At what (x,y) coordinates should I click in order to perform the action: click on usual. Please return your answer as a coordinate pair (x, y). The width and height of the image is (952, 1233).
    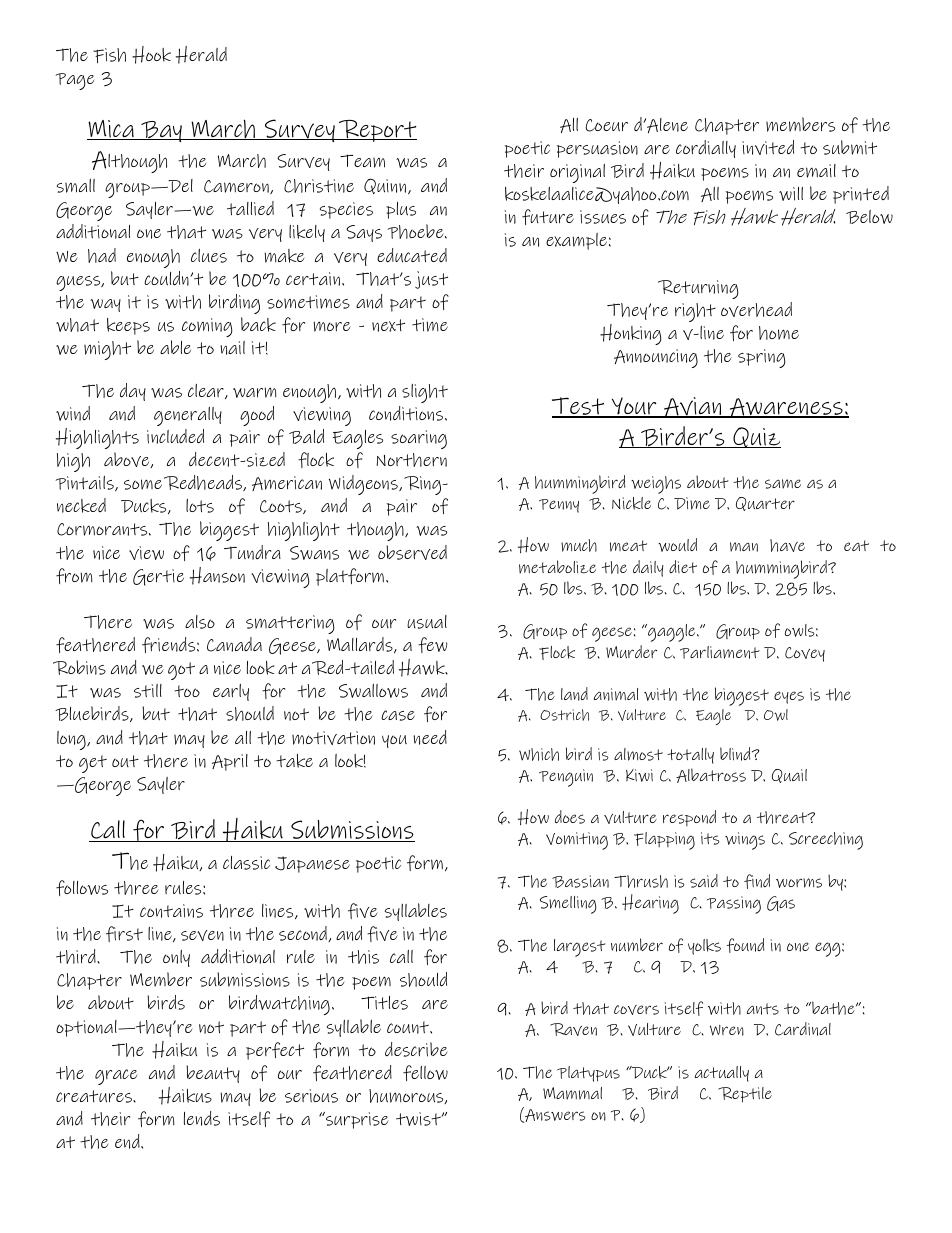
    Looking at the image, I should click on (427, 622).
